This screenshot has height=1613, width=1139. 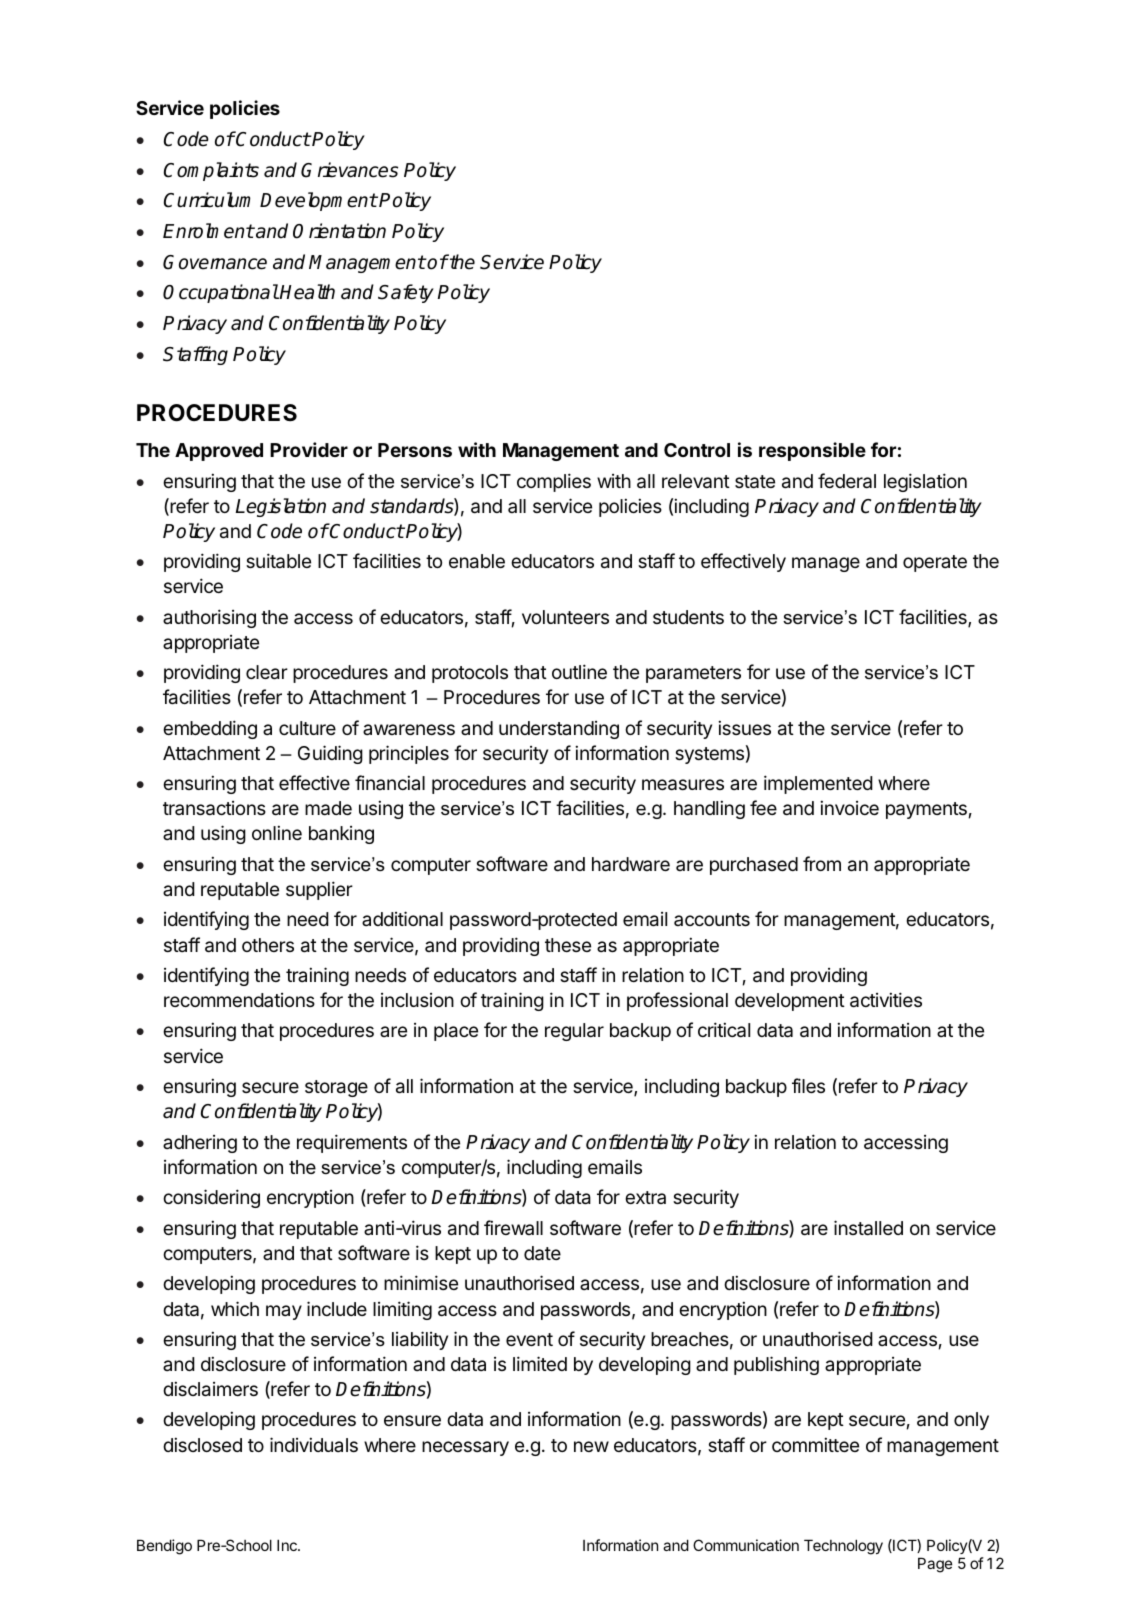 I want to click on Safety, so click(x=406, y=293).
